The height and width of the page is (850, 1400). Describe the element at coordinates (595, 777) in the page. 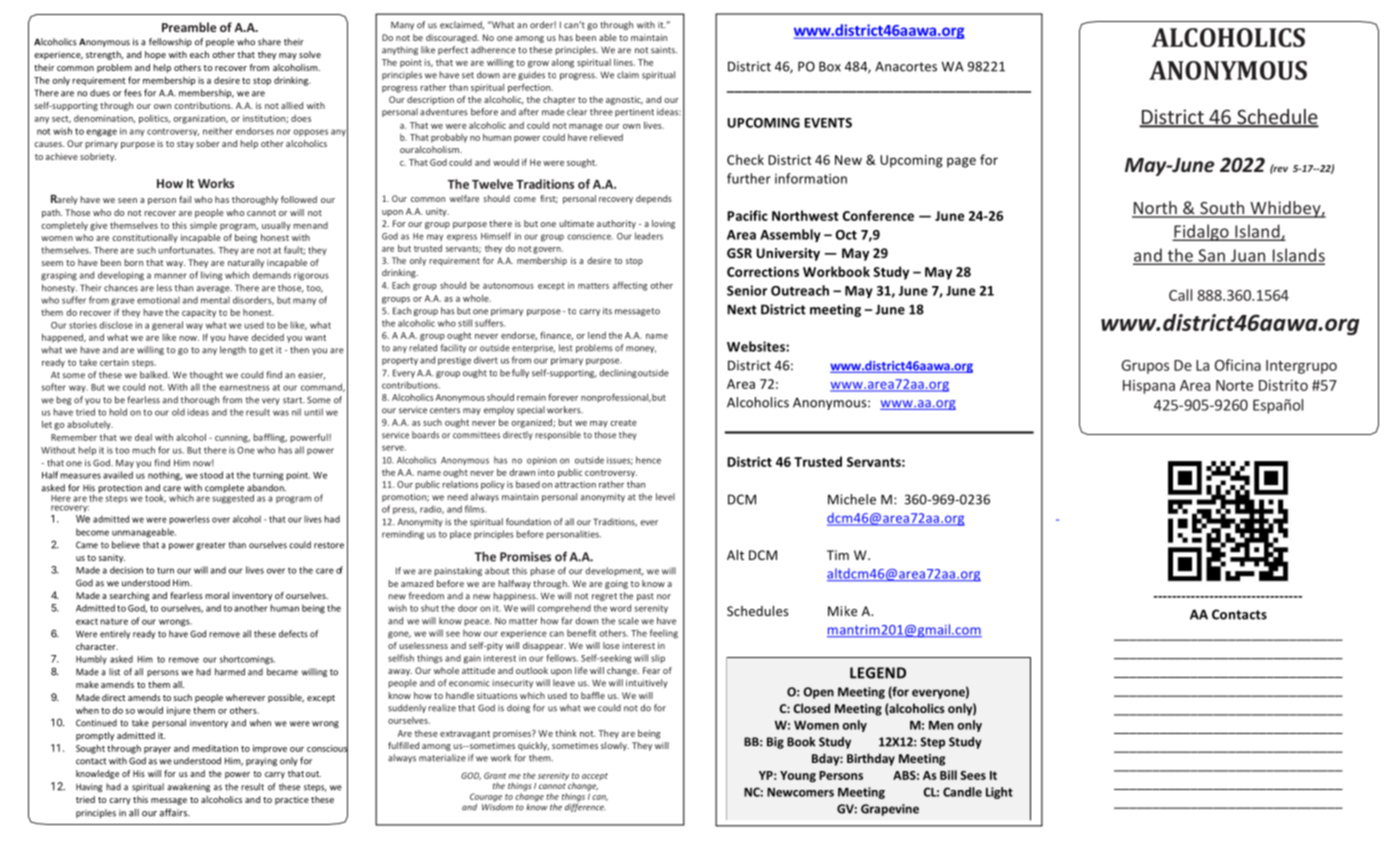

I see `accept` at that location.
